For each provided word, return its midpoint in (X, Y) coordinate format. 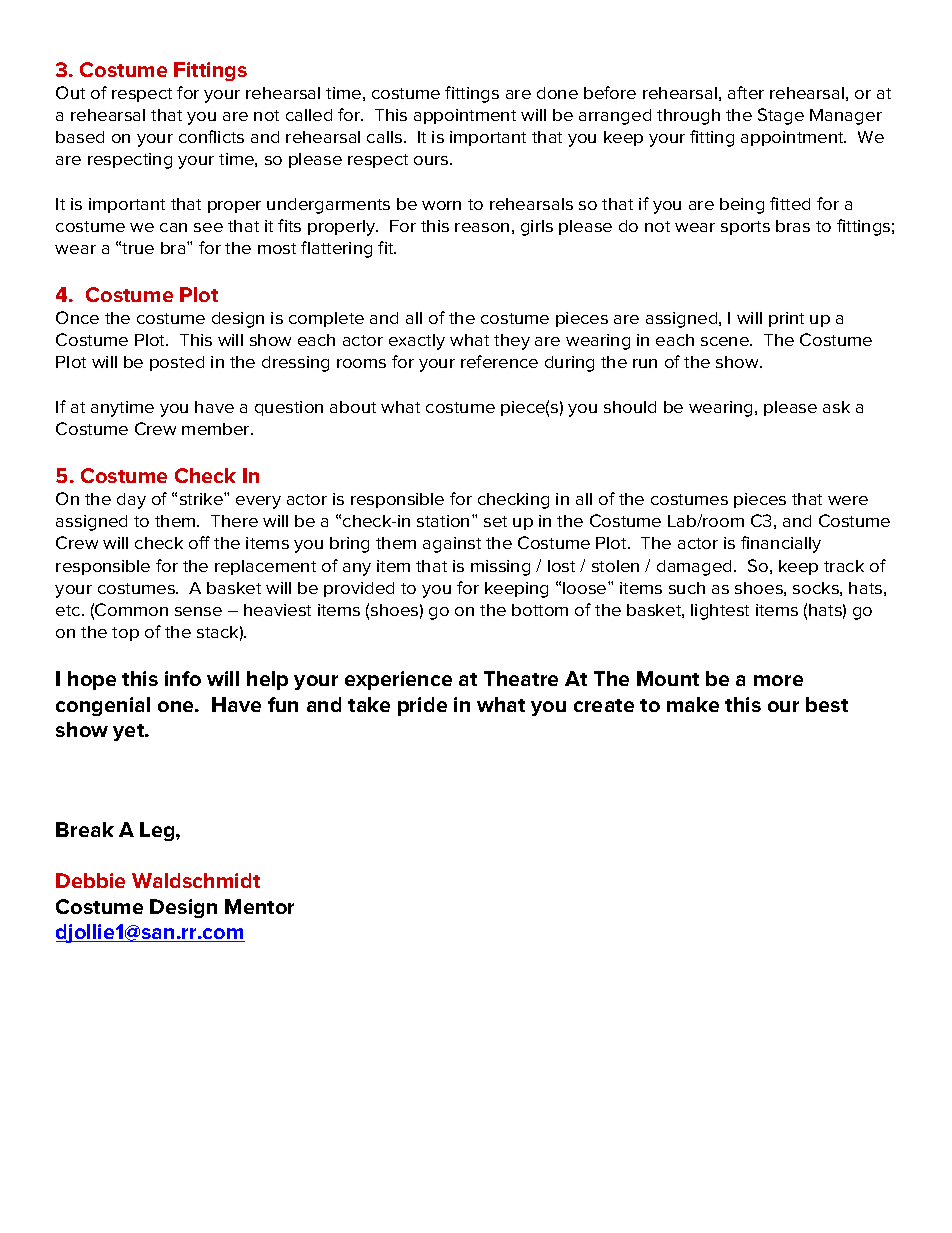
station (443, 521)
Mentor (259, 906)
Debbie (90, 880)
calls (386, 137)
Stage (781, 116)
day (131, 501)
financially (781, 544)
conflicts (211, 136)
